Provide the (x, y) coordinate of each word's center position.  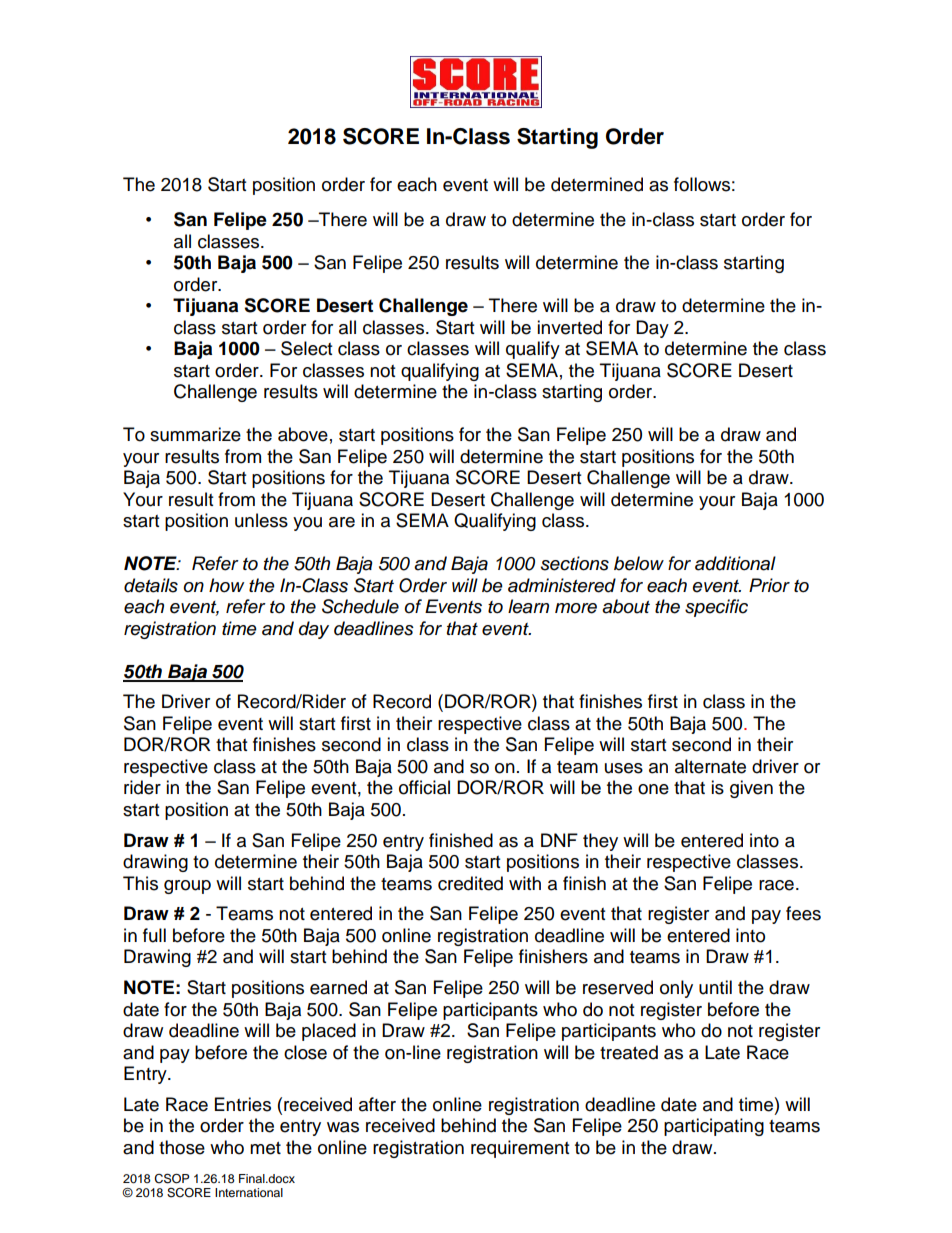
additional (735, 563)
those (182, 1147)
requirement (520, 1149)
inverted (569, 327)
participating (714, 1127)
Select (306, 348)
